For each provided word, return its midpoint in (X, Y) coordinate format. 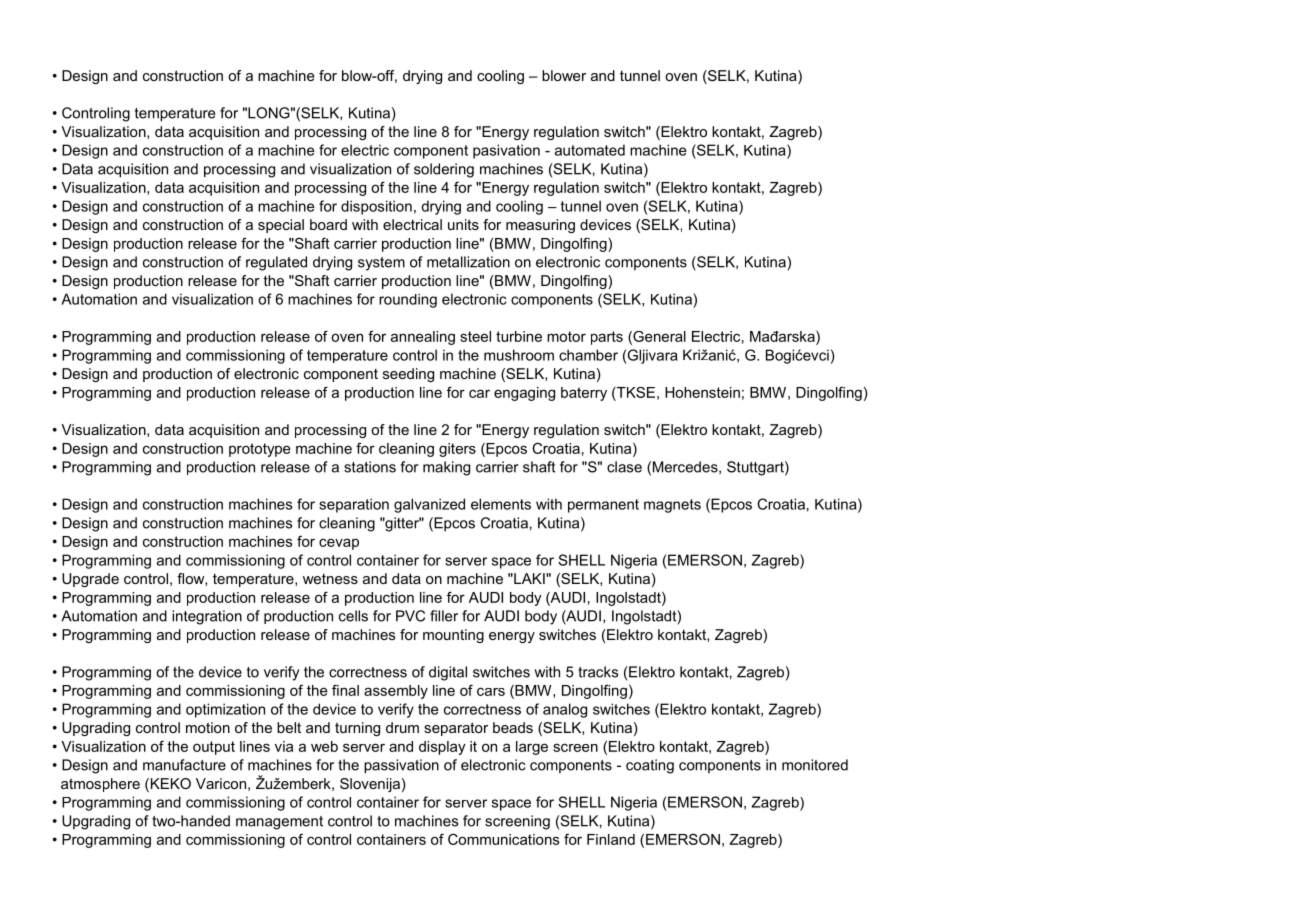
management (279, 823)
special (281, 226)
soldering (444, 170)
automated (590, 150)
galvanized (429, 505)
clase (624, 467)
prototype (260, 450)
